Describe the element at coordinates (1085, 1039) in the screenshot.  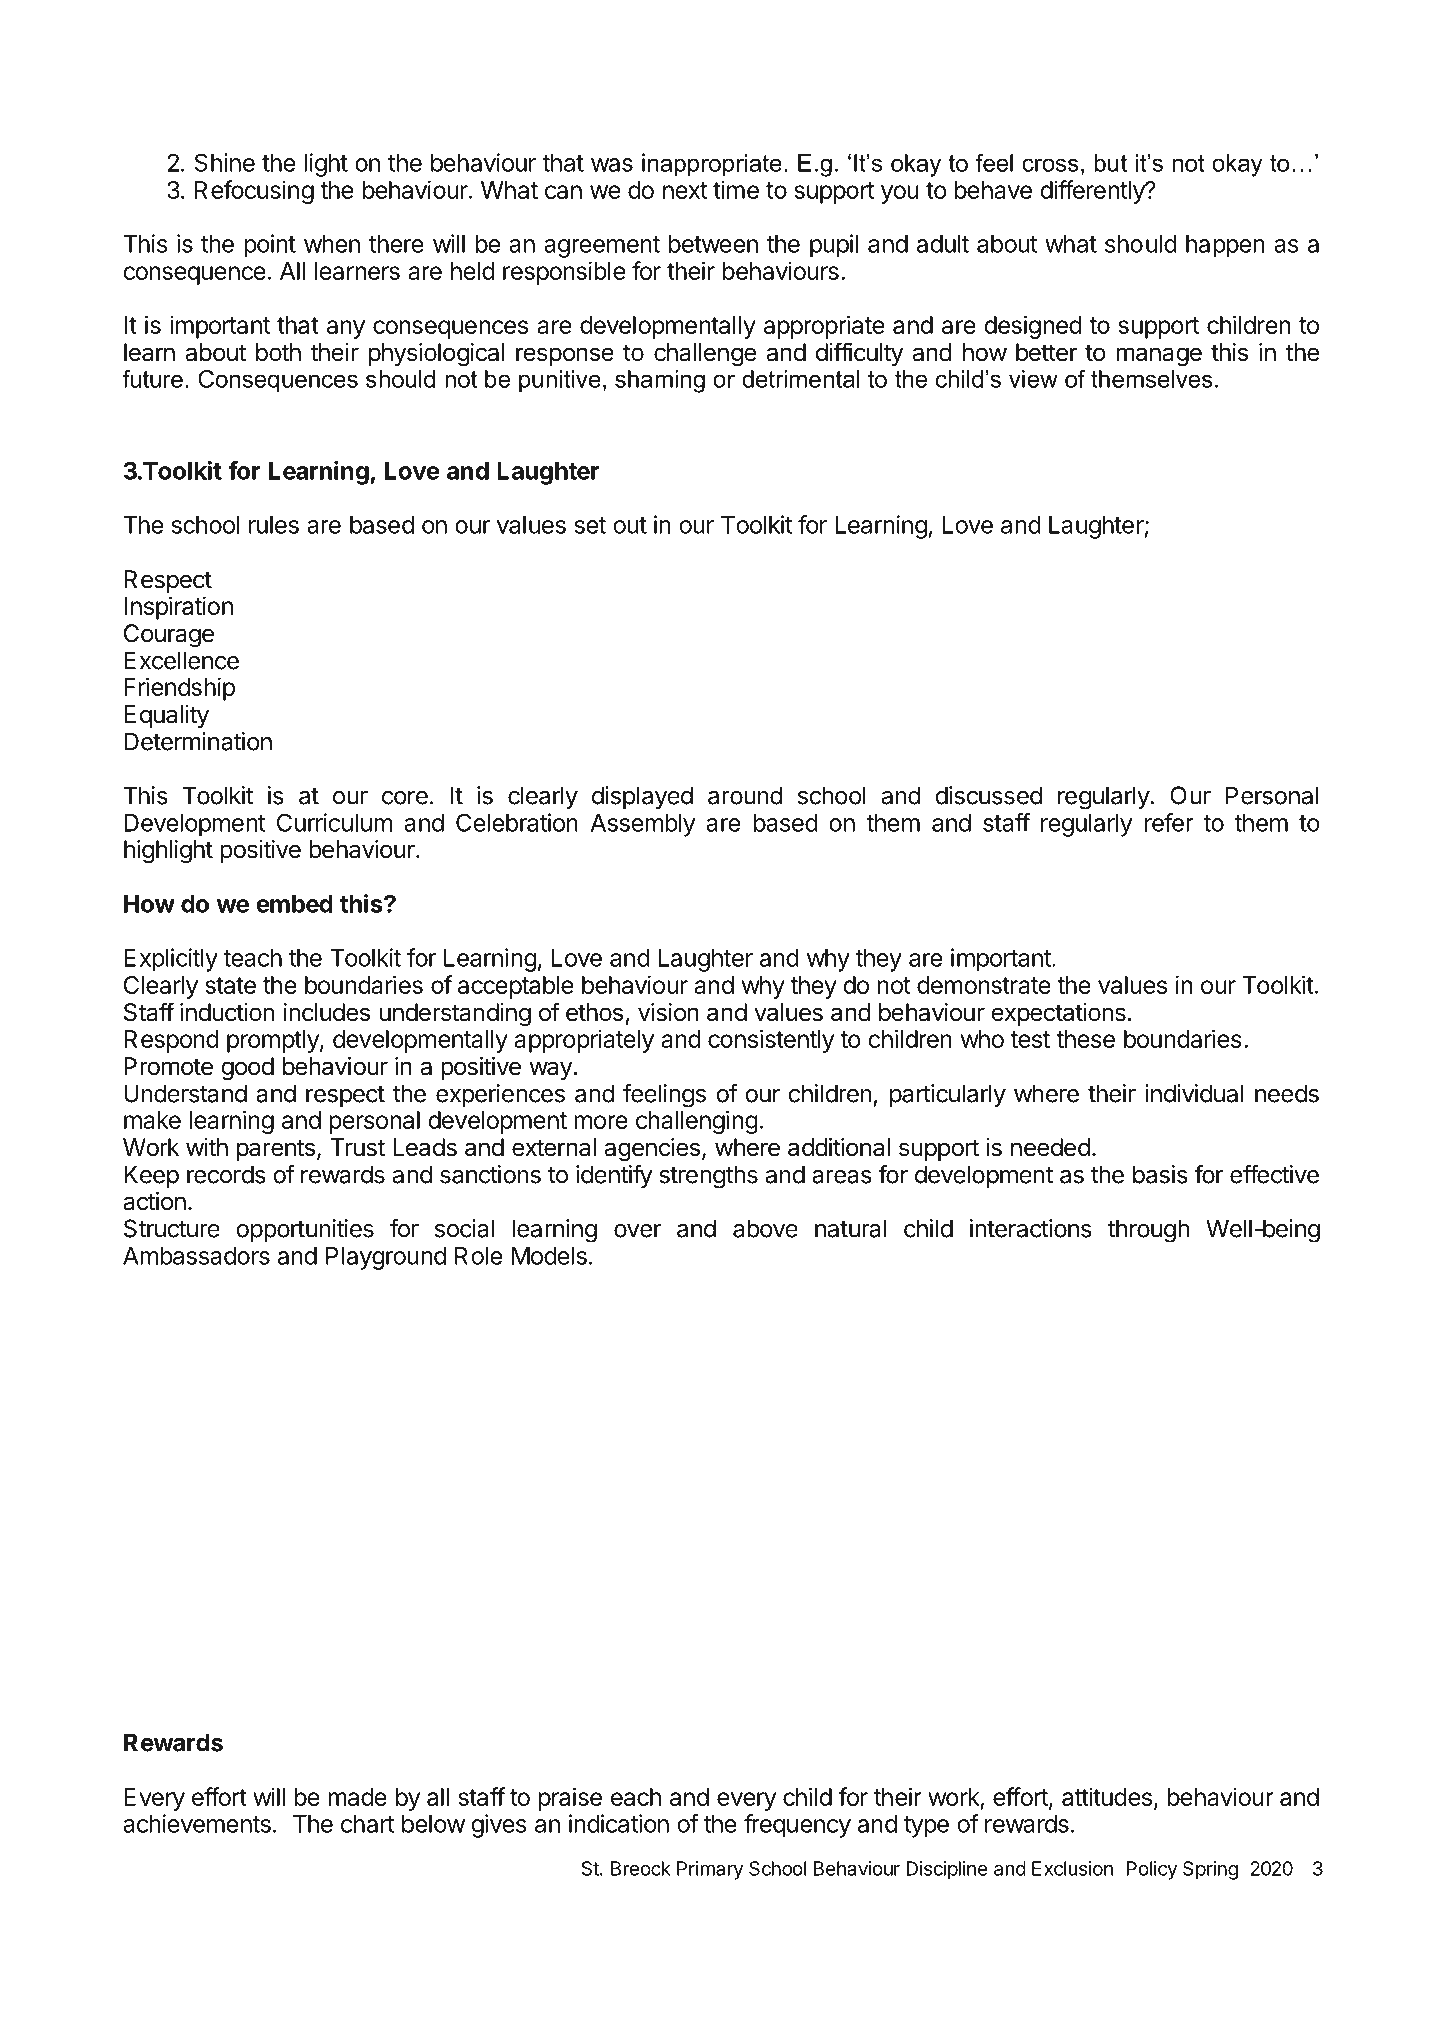
I see `these` at that location.
